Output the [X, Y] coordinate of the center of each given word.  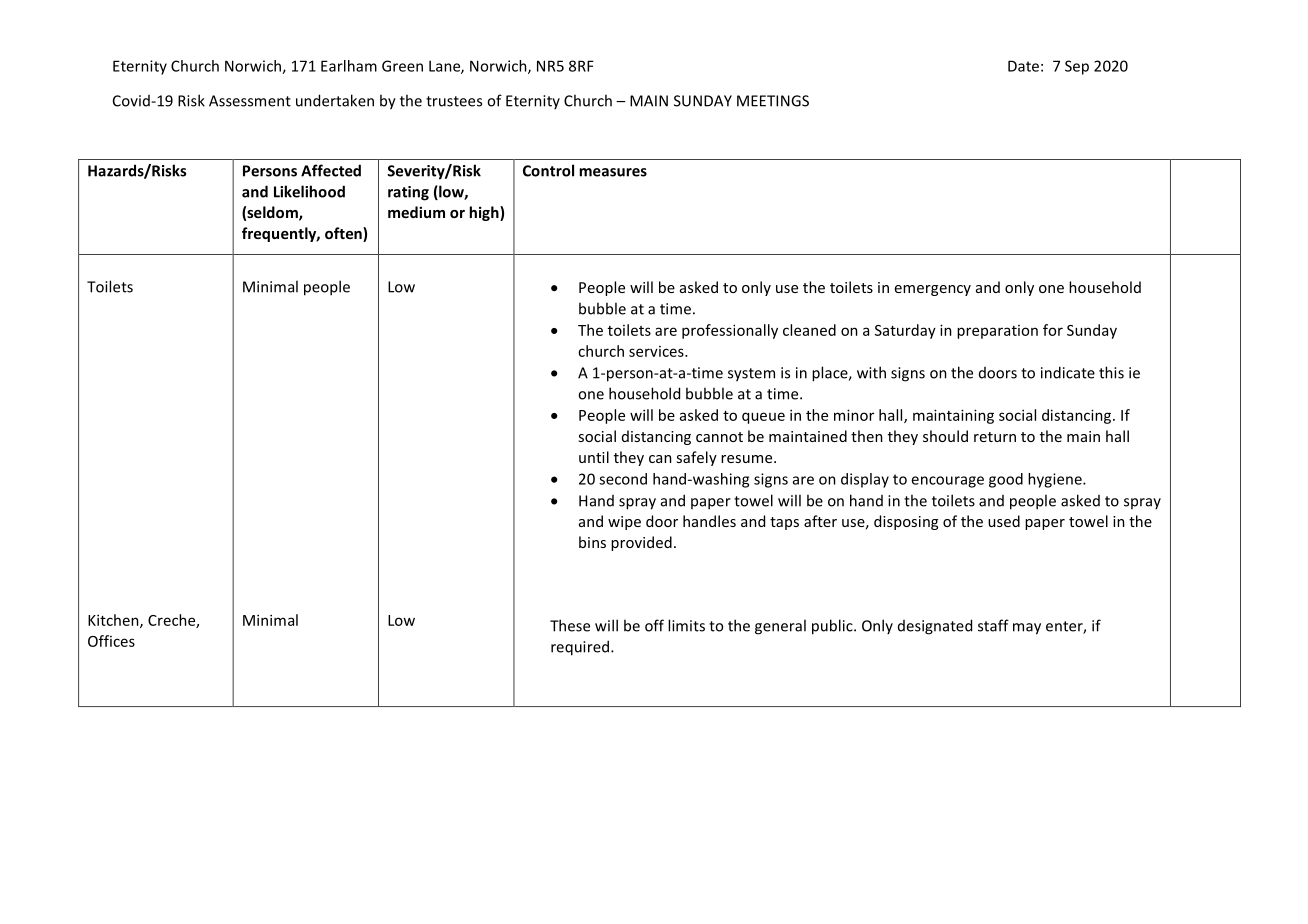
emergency [933, 290]
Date [1023, 66]
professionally [730, 331]
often [344, 234]
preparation [997, 332]
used [1004, 521]
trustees [454, 101]
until [594, 457]
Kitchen [114, 621]
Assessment [250, 101]
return [995, 437]
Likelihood [309, 191]
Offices [111, 641]
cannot [719, 437]
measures [613, 172]
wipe [624, 523]
